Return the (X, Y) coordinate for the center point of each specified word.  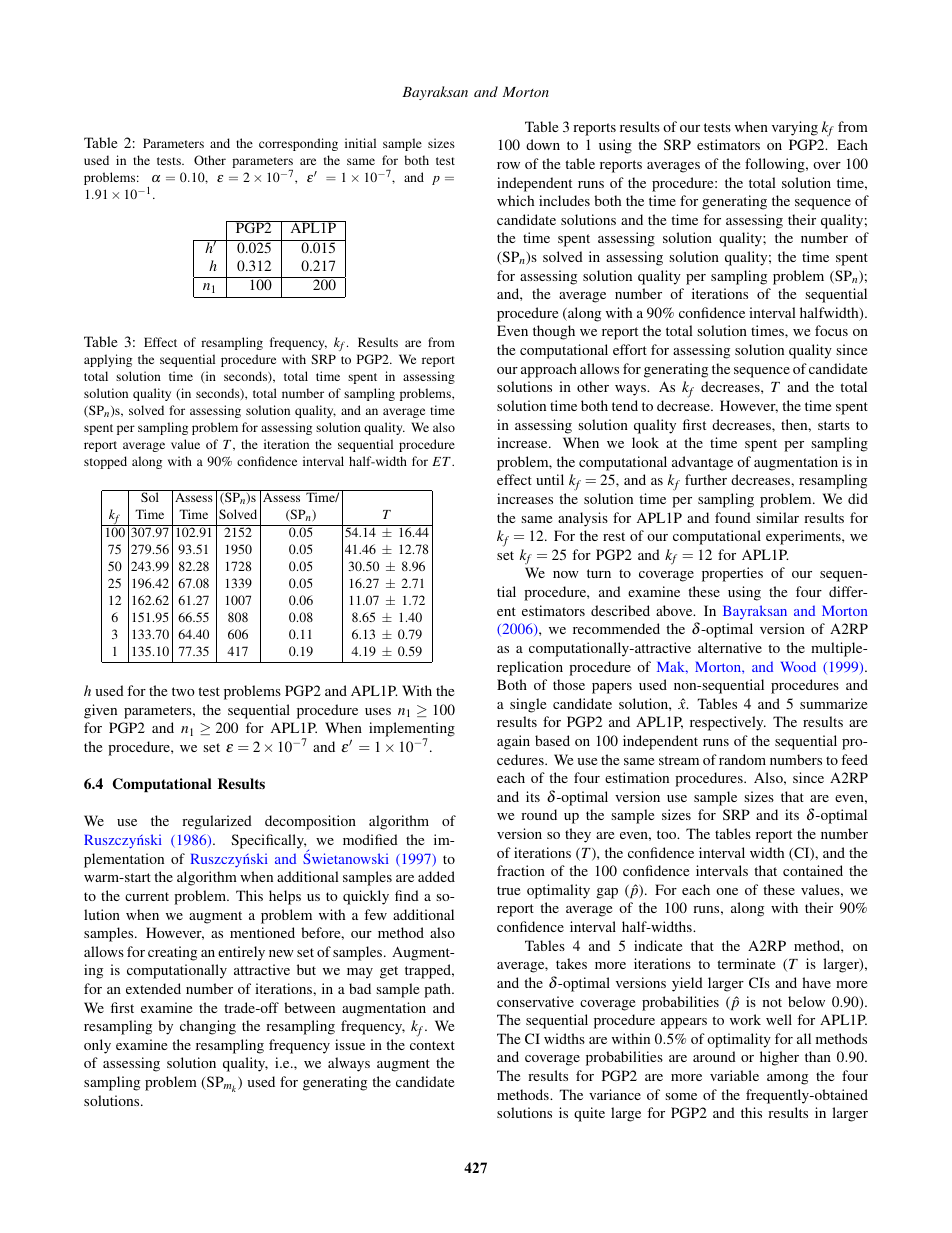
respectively (728, 723)
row (508, 165)
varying (795, 128)
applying (108, 360)
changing (208, 1027)
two (183, 691)
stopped (105, 462)
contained (813, 870)
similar (777, 517)
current (147, 896)
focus (831, 330)
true (508, 890)
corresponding (298, 144)
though (554, 332)
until (550, 479)
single (528, 705)
